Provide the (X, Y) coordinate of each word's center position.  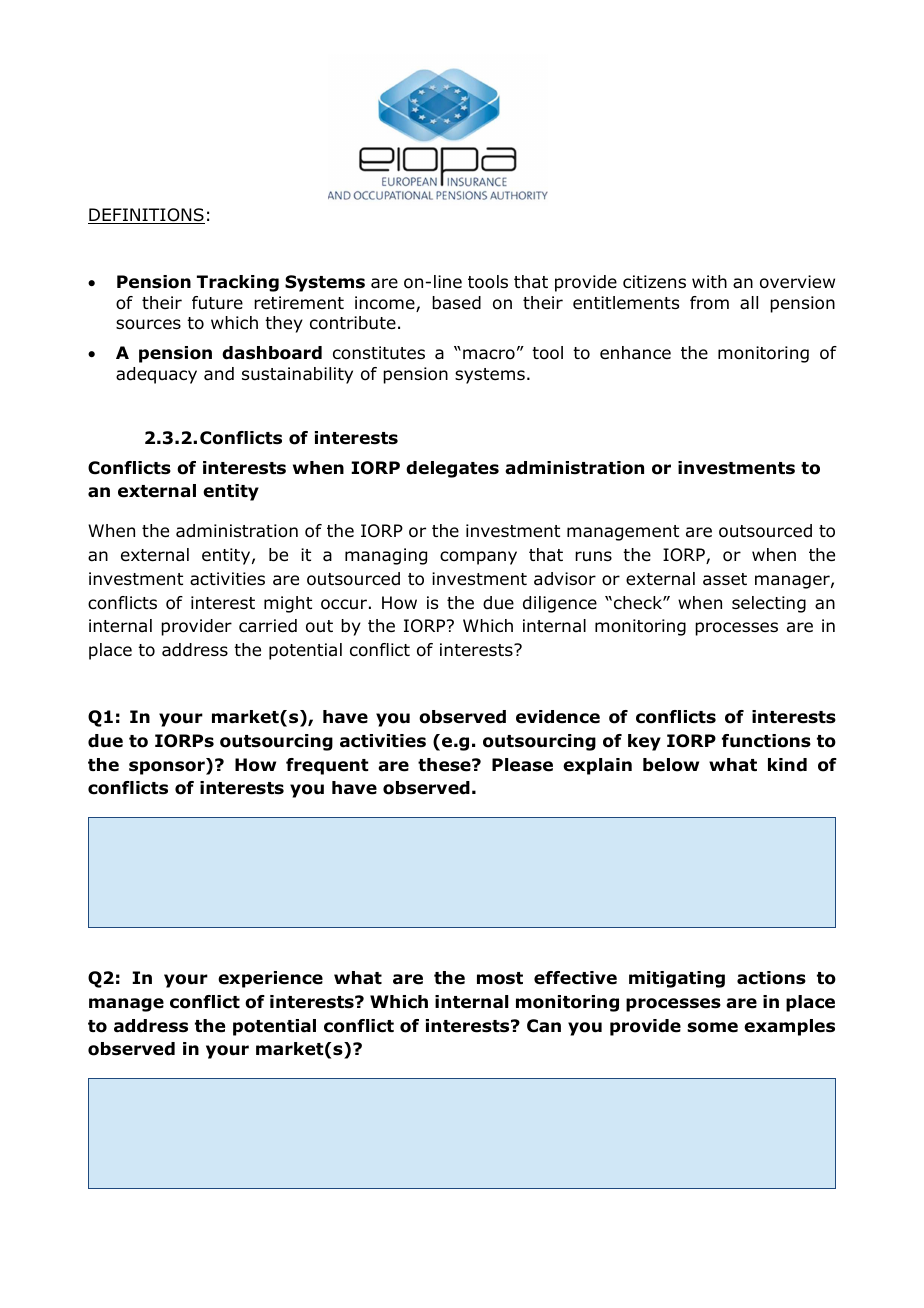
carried (268, 626)
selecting (769, 604)
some (712, 1027)
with (709, 281)
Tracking (238, 283)
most (500, 978)
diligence (560, 604)
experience (270, 979)
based (456, 303)
